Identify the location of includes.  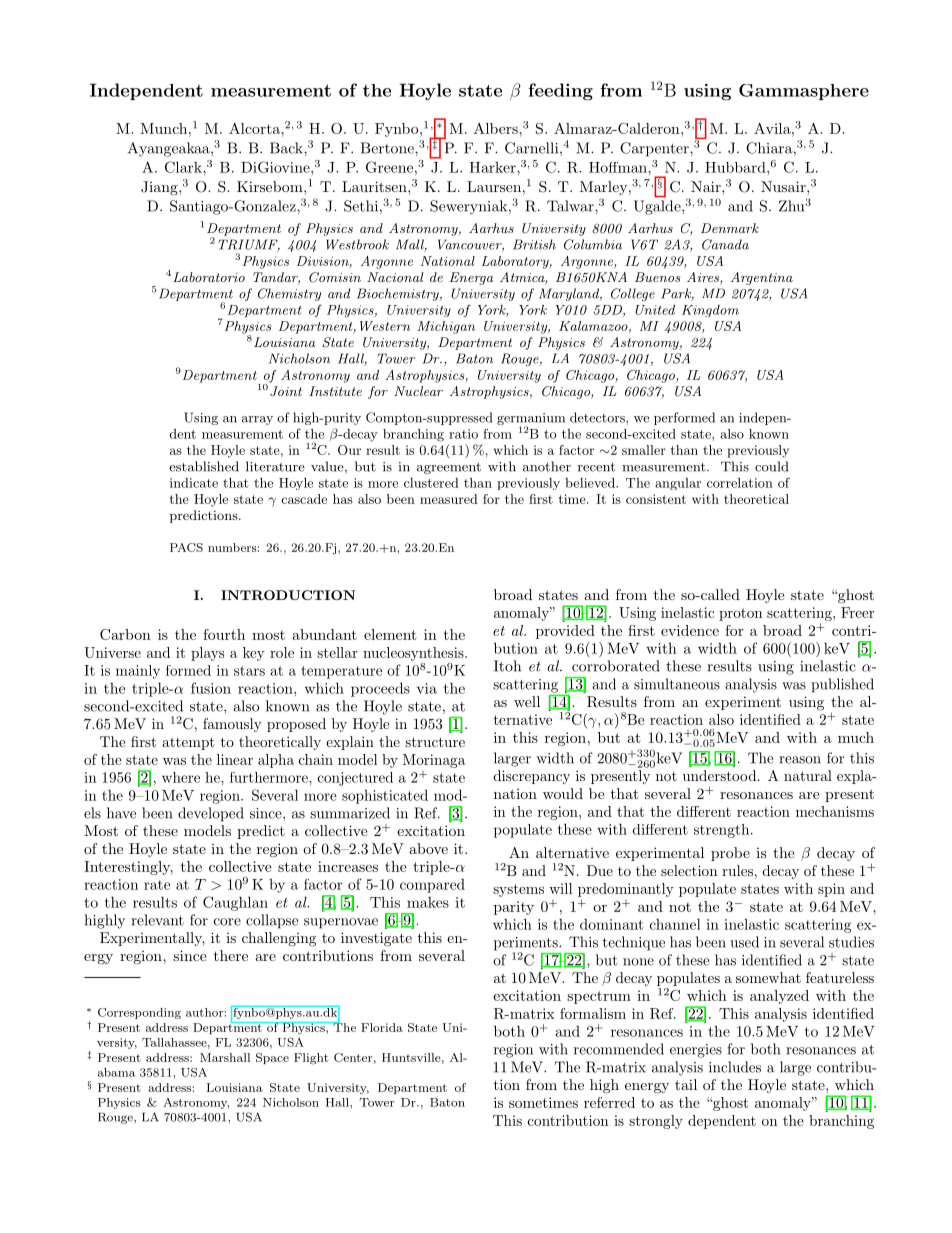
(735, 1067).
